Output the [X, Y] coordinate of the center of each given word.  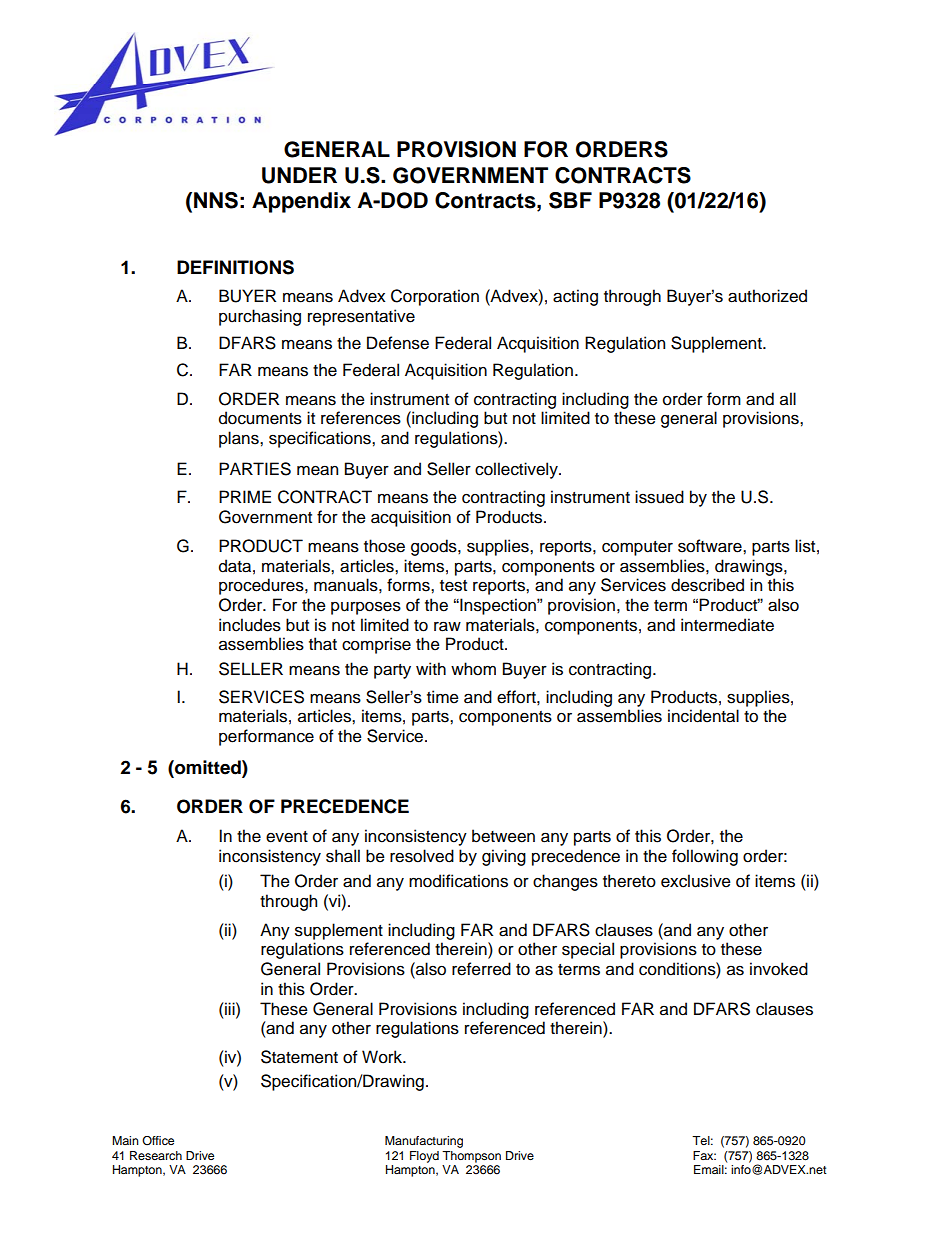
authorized [767, 296]
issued [659, 497]
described [707, 585]
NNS [216, 200]
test [453, 586]
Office [158, 1140]
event [287, 837]
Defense [398, 343]
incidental [703, 716]
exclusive [696, 881]
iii [230, 1008]
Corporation [435, 297]
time [443, 697]
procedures [262, 586]
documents [260, 418]
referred [481, 969]
